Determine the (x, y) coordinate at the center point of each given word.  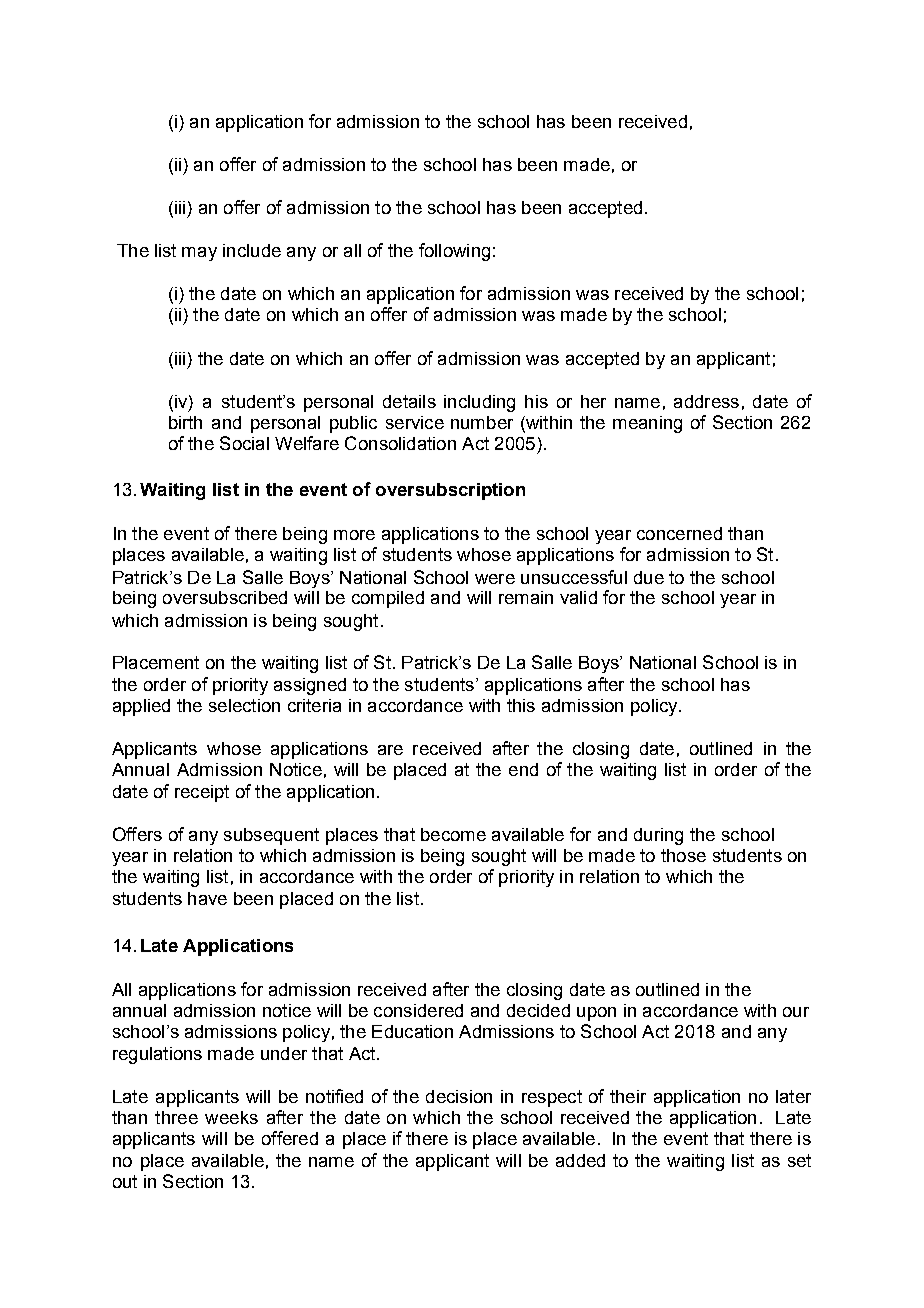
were (495, 579)
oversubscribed (225, 597)
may (199, 254)
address (706, 401)
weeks (231, 1117)
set (799, 1160)
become (453, 834)
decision (459, 1096)
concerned (679, 533)
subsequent (271, 836)
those (683, 855)
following (454, 252)
